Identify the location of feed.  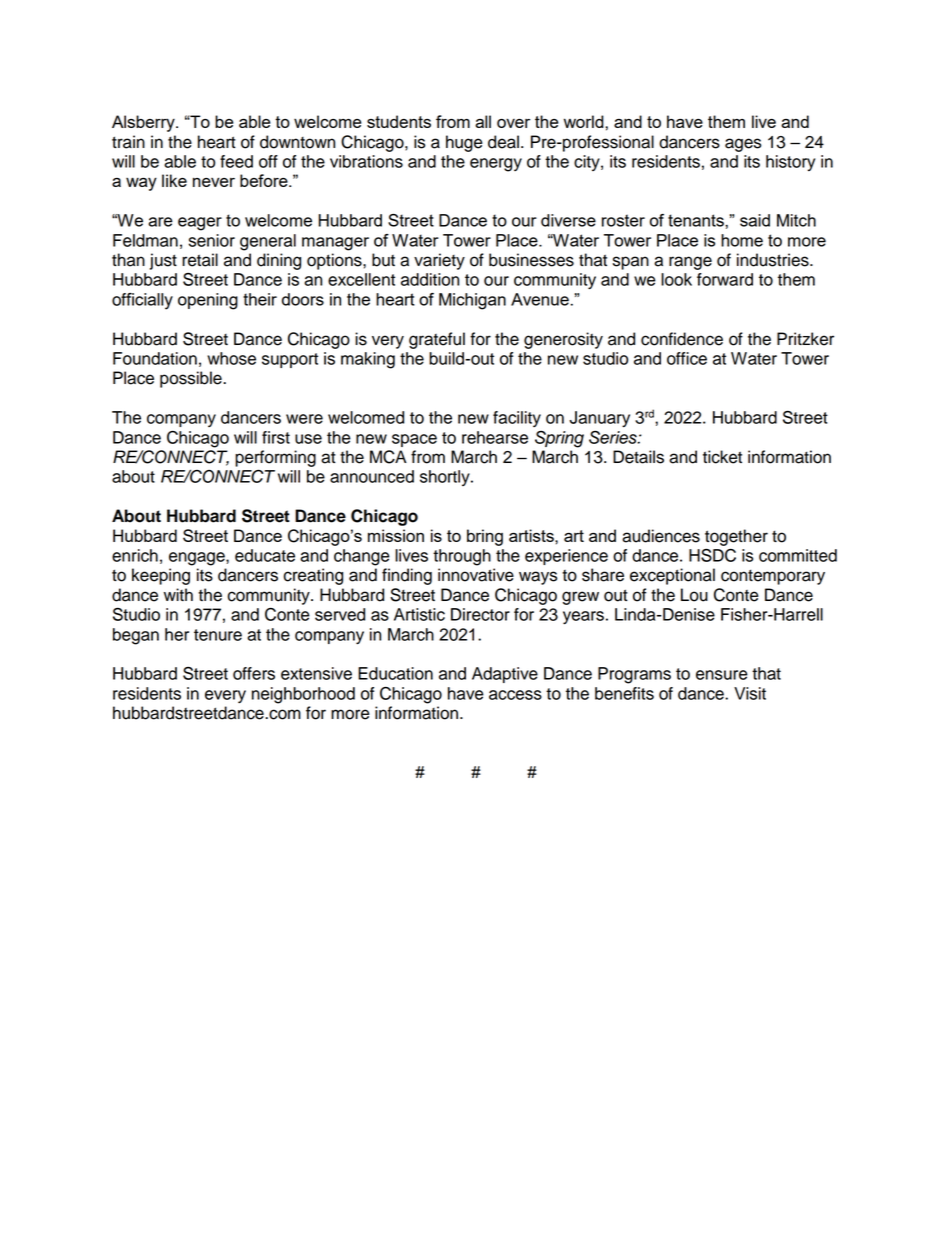
(236, 161).
